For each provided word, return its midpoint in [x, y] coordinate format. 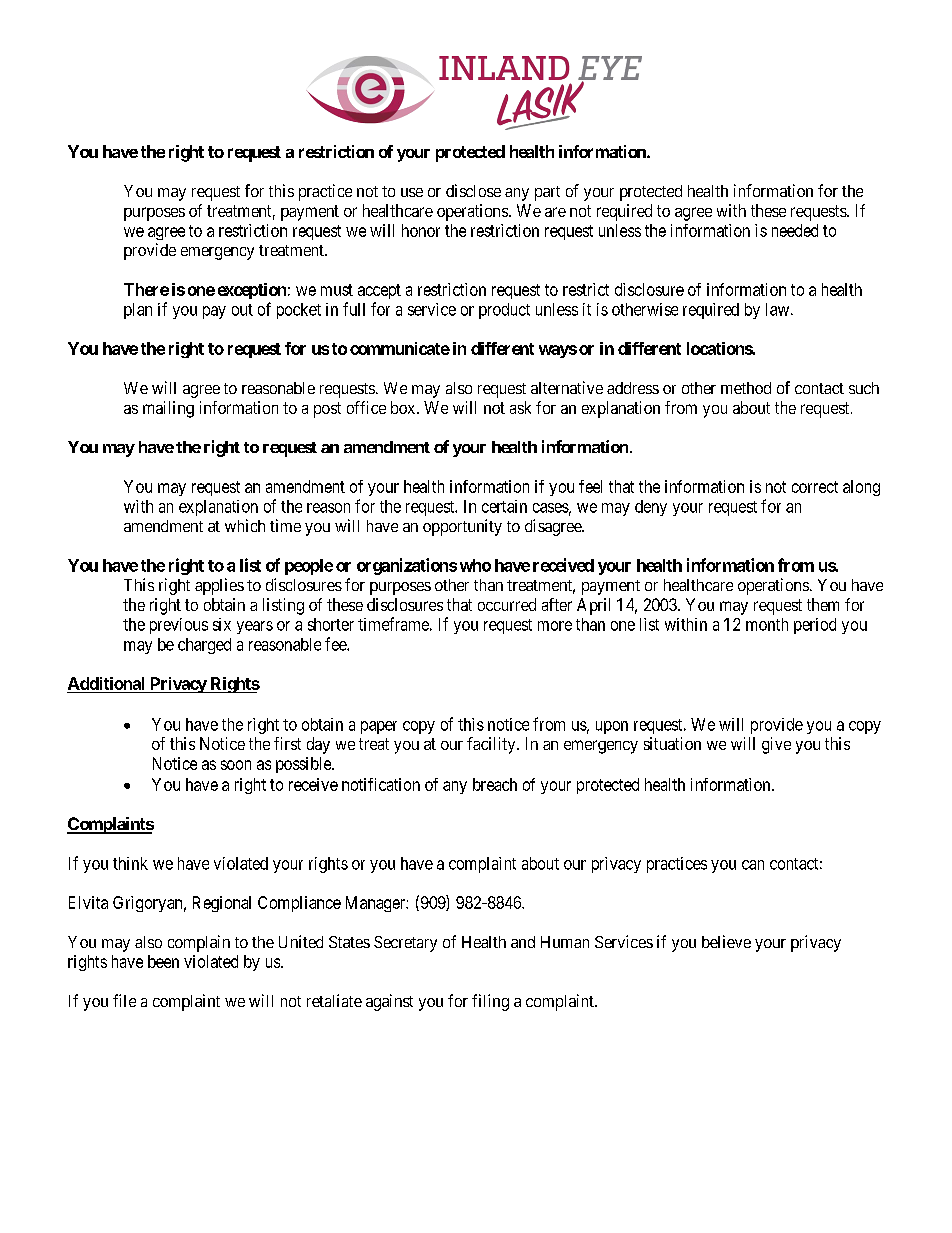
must [337, 290]
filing [490, 1002]
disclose [473, 190]
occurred [507, 604]
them [823, 604]
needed [795, 230]
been [163, 961]
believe [726, 941]
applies [219, 586]
